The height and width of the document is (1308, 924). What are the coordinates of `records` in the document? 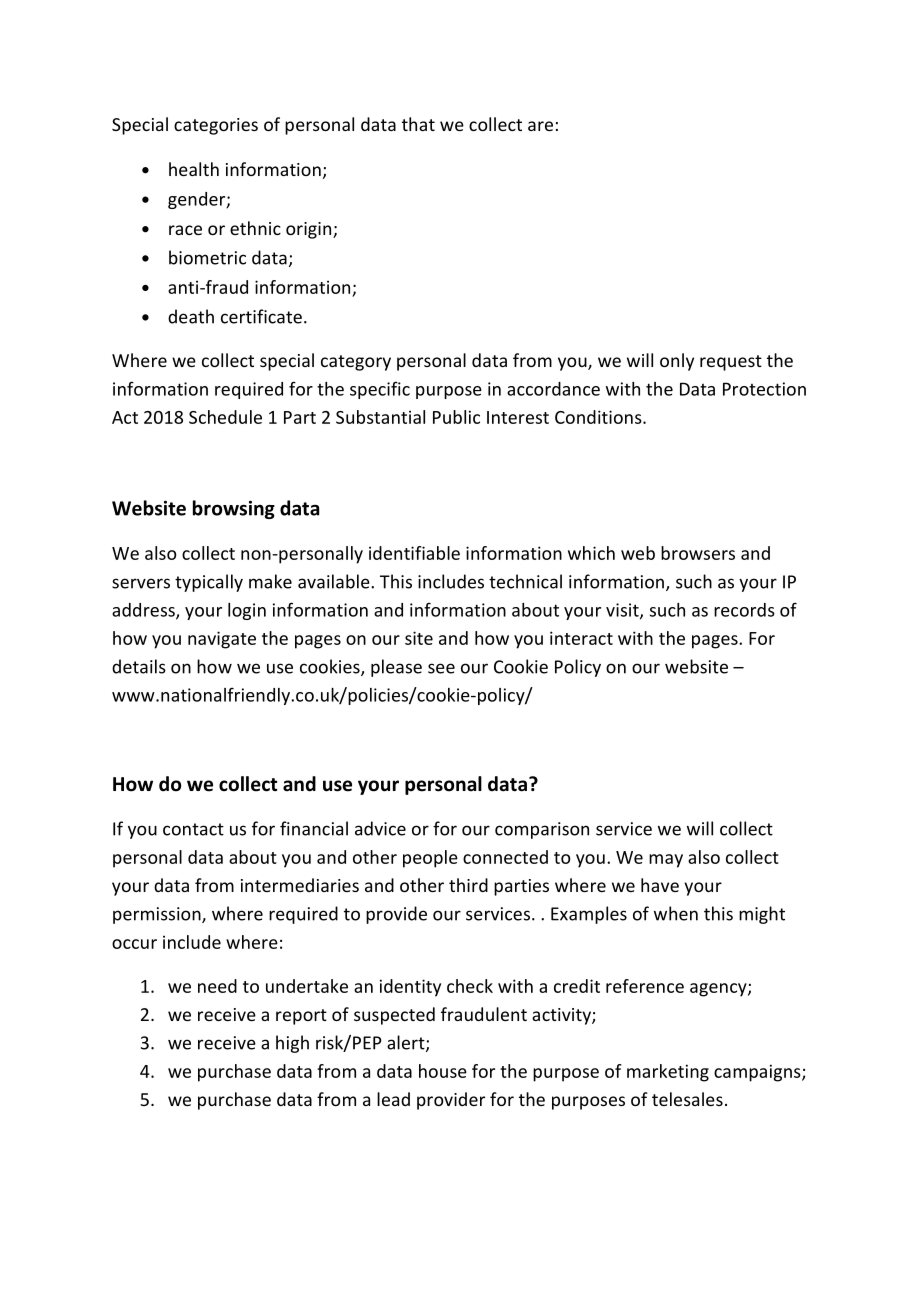 It's located at (744, 610).
